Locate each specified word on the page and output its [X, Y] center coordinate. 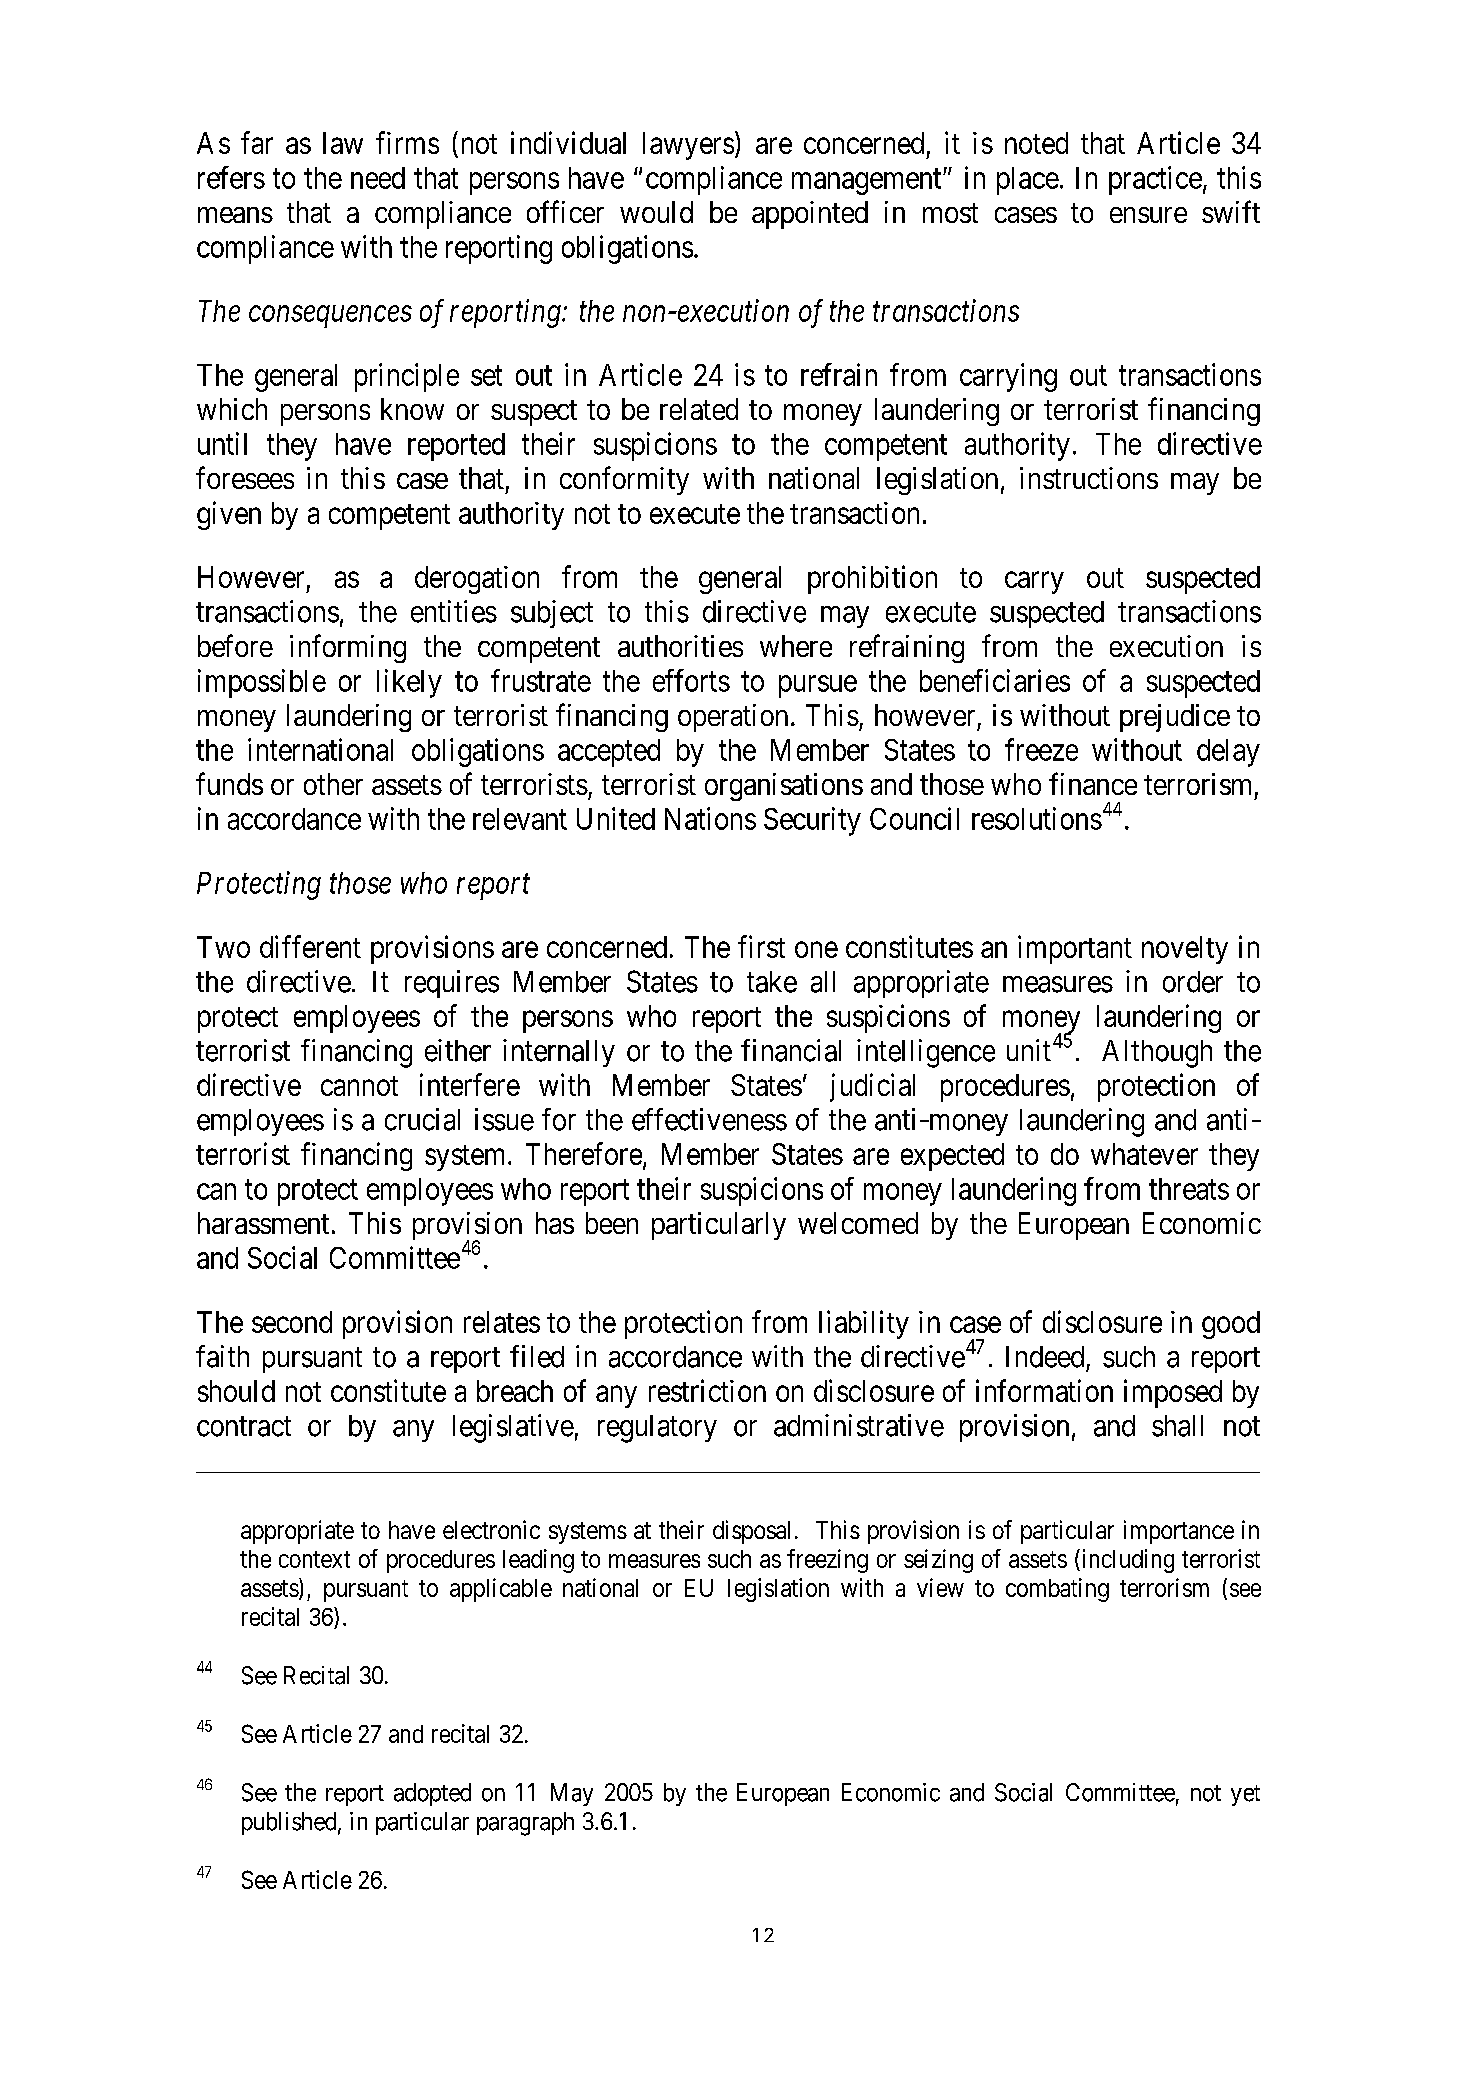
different [310, 946]
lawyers [688, 146]
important [1075, 949]
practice [1155, 180]
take [772, 982]
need [378, 178]
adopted [432, 1794]
